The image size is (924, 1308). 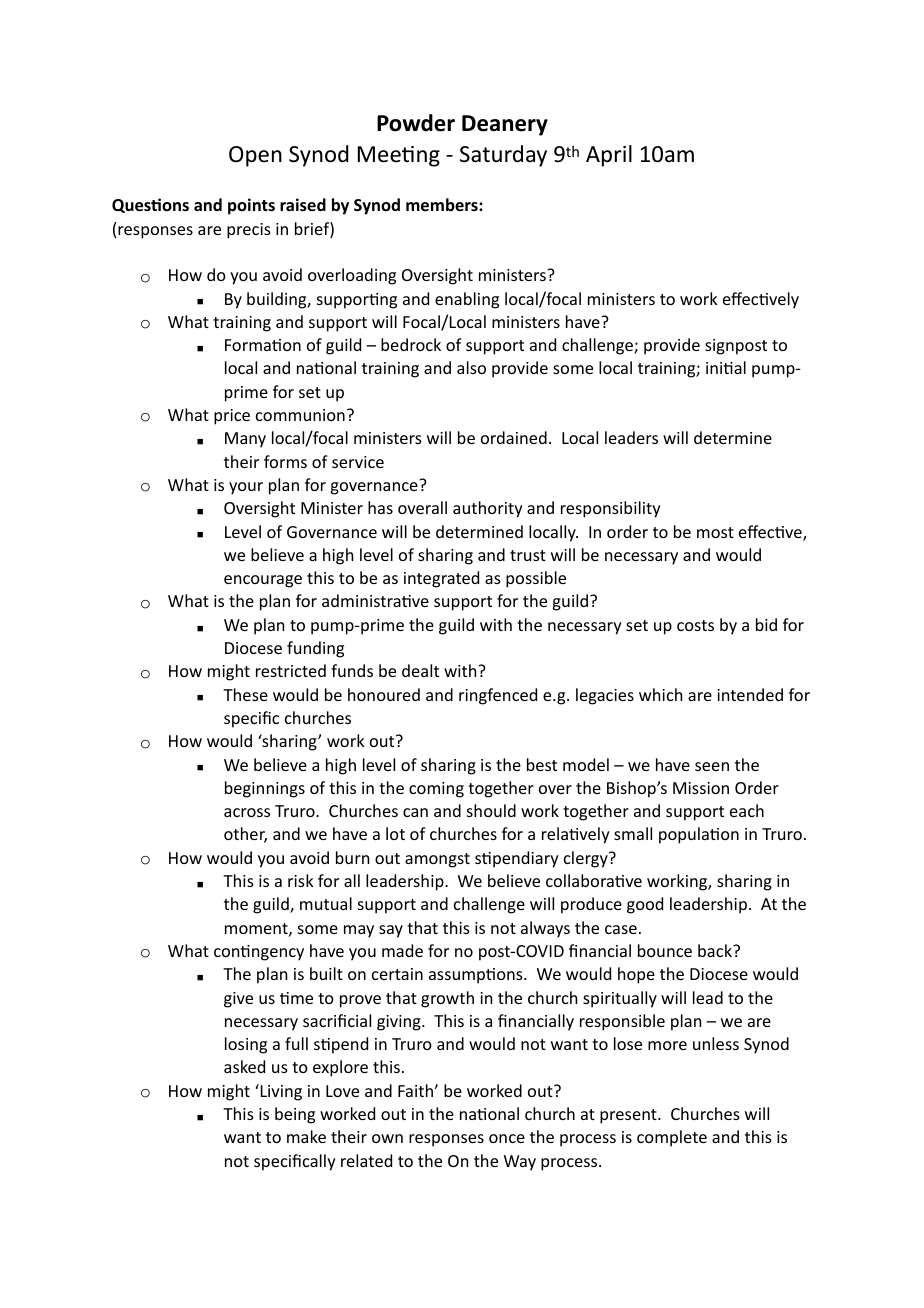 I want to click on most, so click(x=715, y=532).
